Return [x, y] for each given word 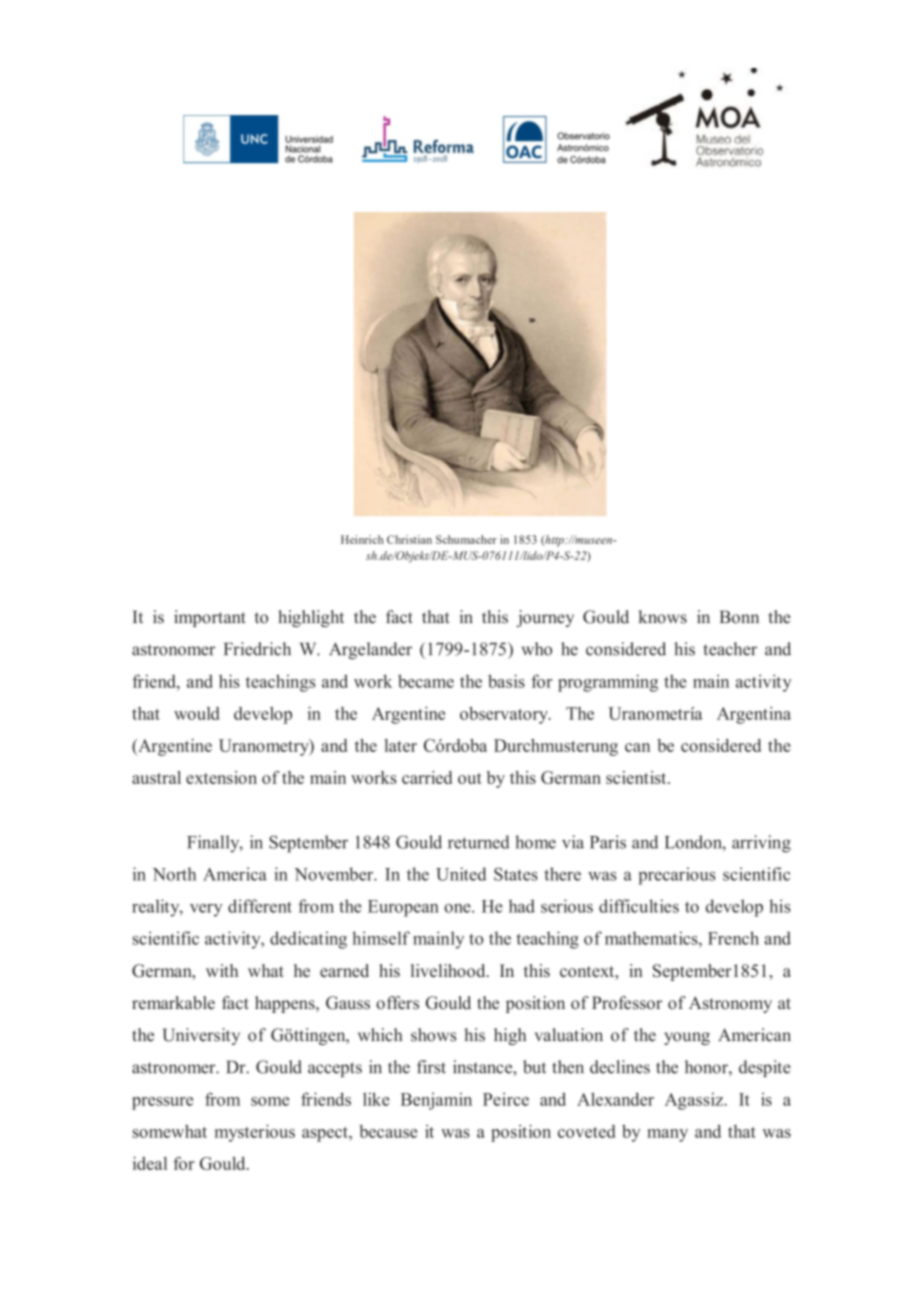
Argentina [754, 715]
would [197, 713]
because [388, 1131]
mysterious [255, 1133]
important [210, 618]
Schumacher [466, 539]
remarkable [173, 1003]
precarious [677, 876]
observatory [505, 715]
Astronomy [730, 1004]
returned [479, 842]
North [174, 874]
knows [663, 617]
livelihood [449, 970]
